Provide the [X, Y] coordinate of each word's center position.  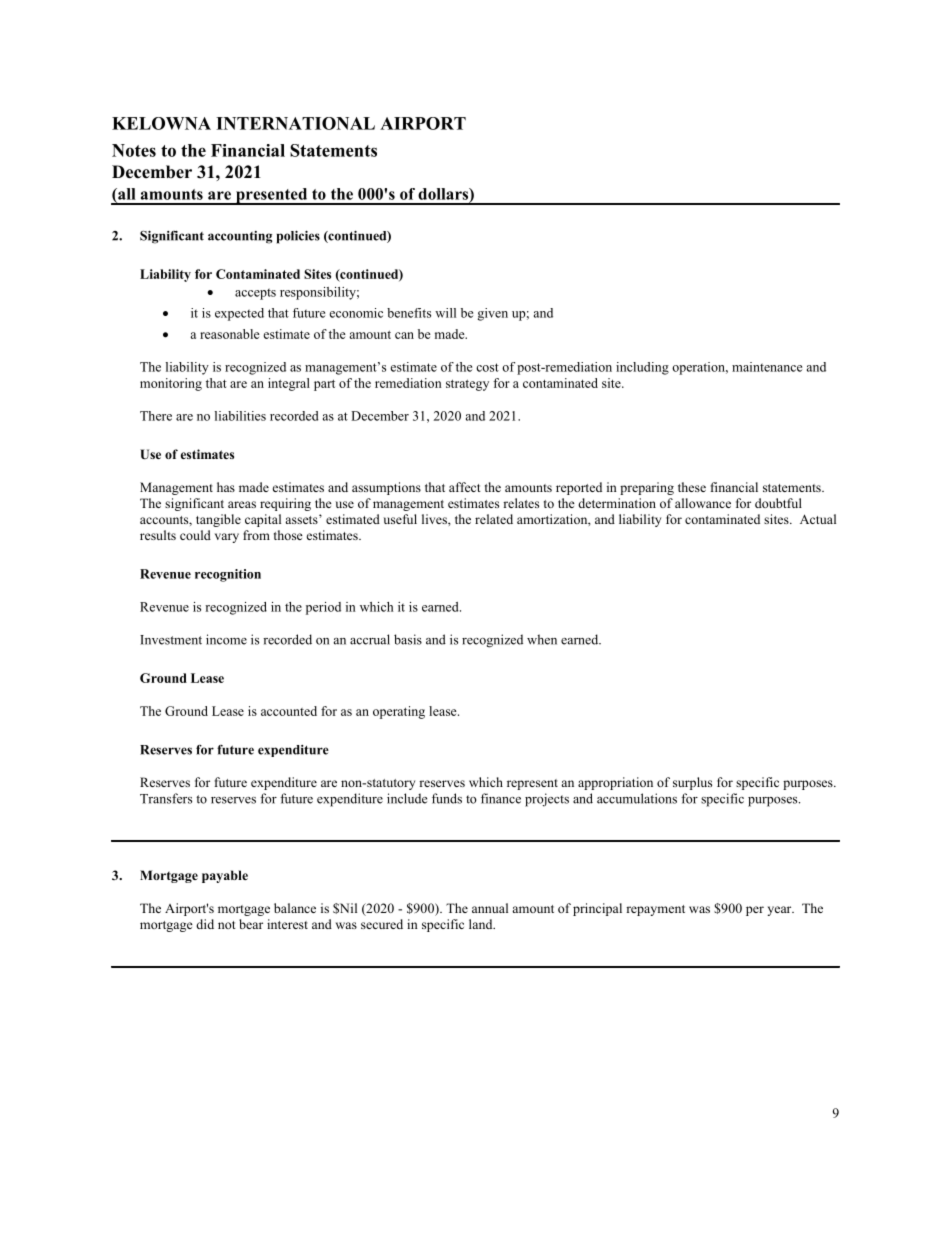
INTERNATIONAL [295, 123]
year [780, 911]
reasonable [230, 334]
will [445, 313]
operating [399, 712]
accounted [289, 711]
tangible [218, 520]
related [494, 519]
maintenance [767, 367]
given [493, 314]
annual [490, 908]
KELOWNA [161, 123]
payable [225, 876]
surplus [692, 783]
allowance [703, 503]
